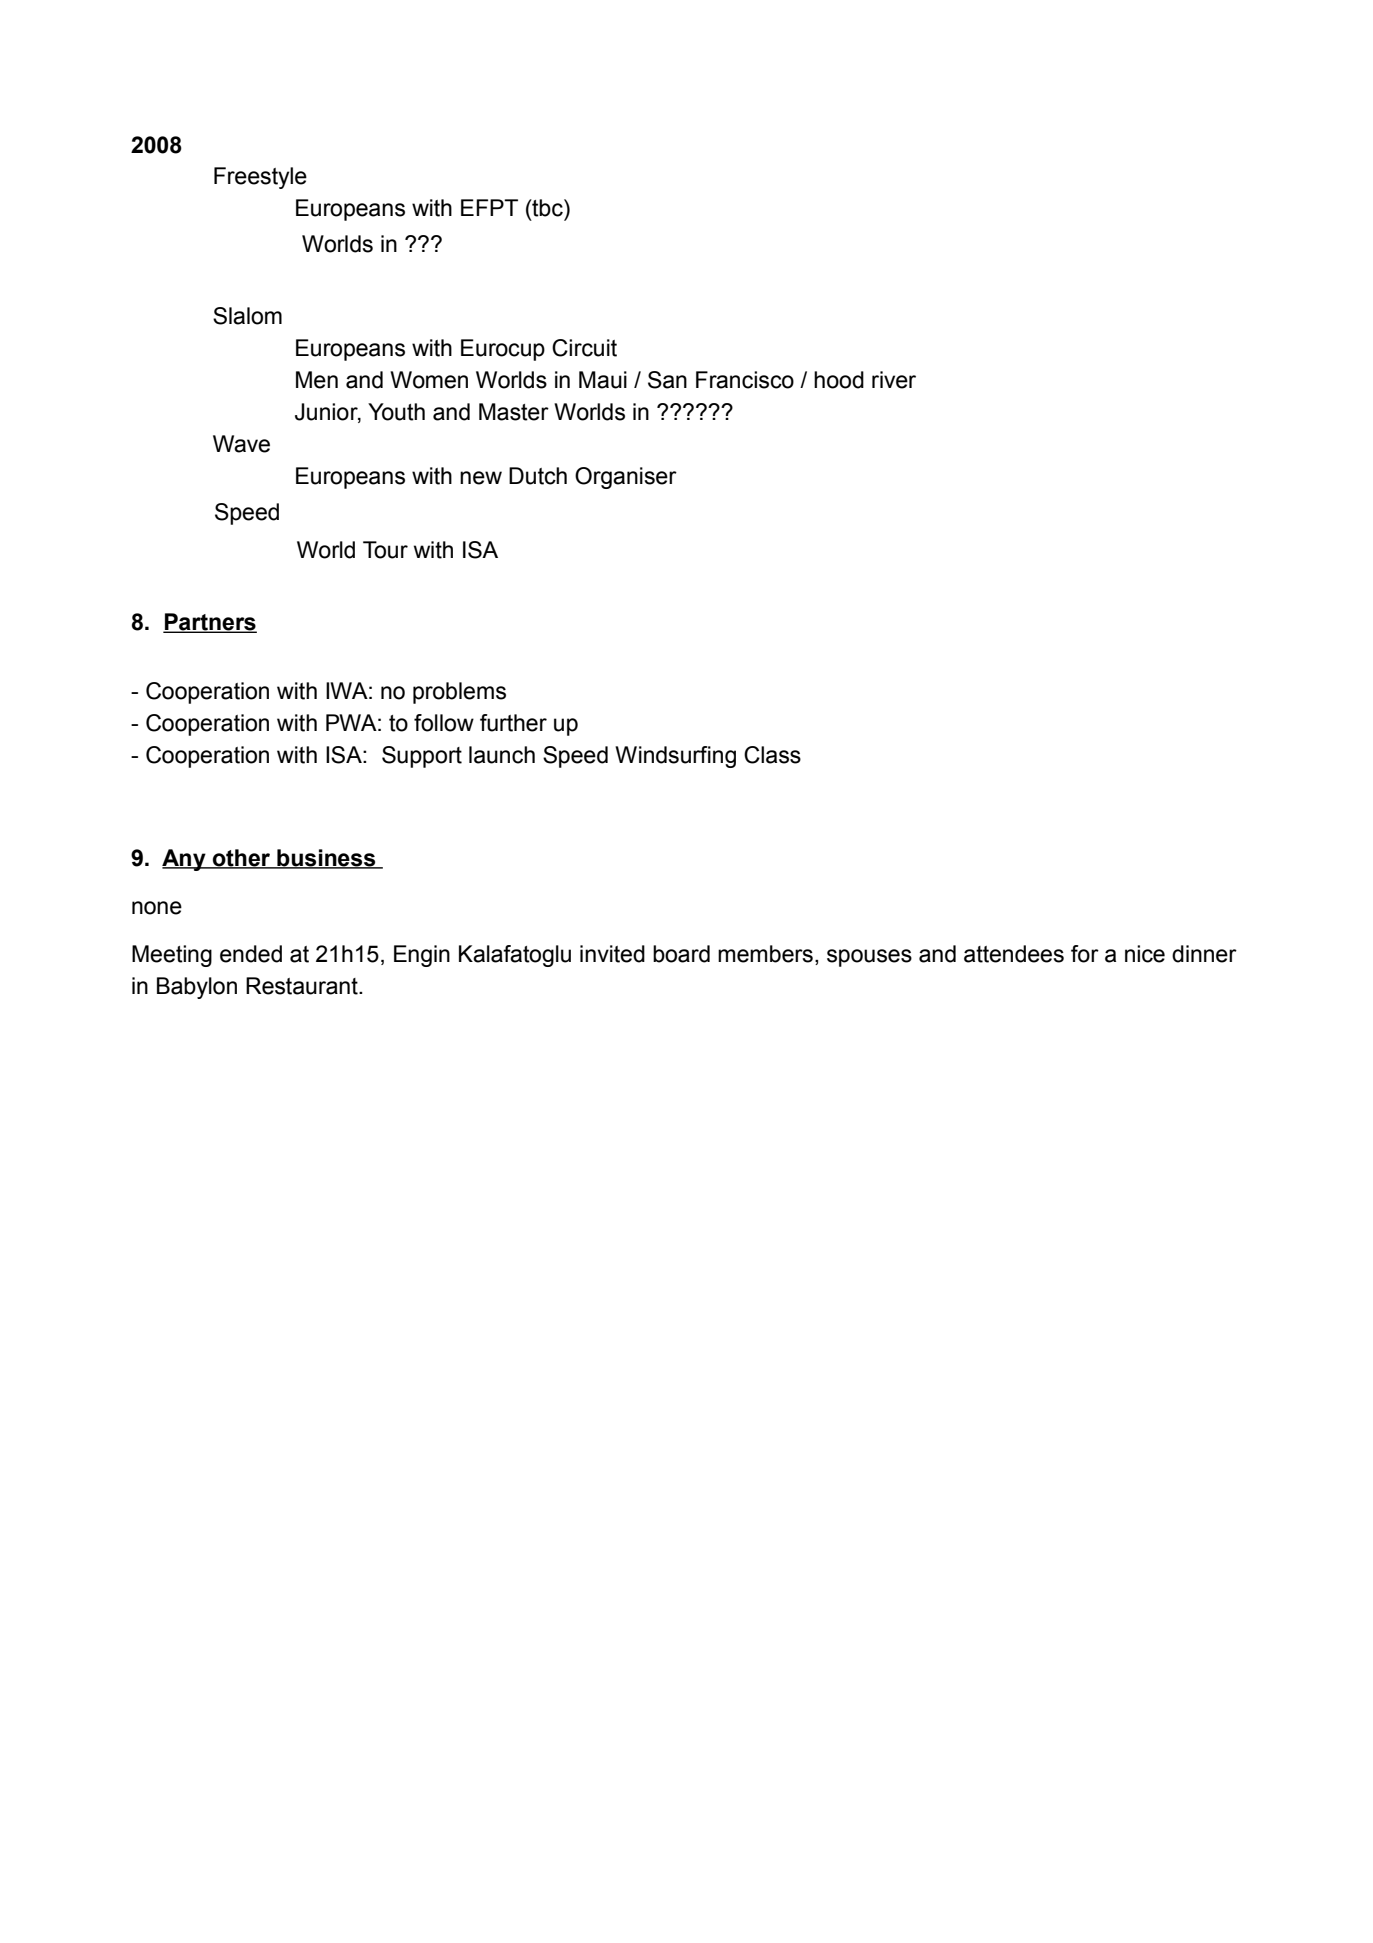 The image size is (1373, 1943). Describe the element at coordinates (1085, 954) in the image. I see `for` at that location.
